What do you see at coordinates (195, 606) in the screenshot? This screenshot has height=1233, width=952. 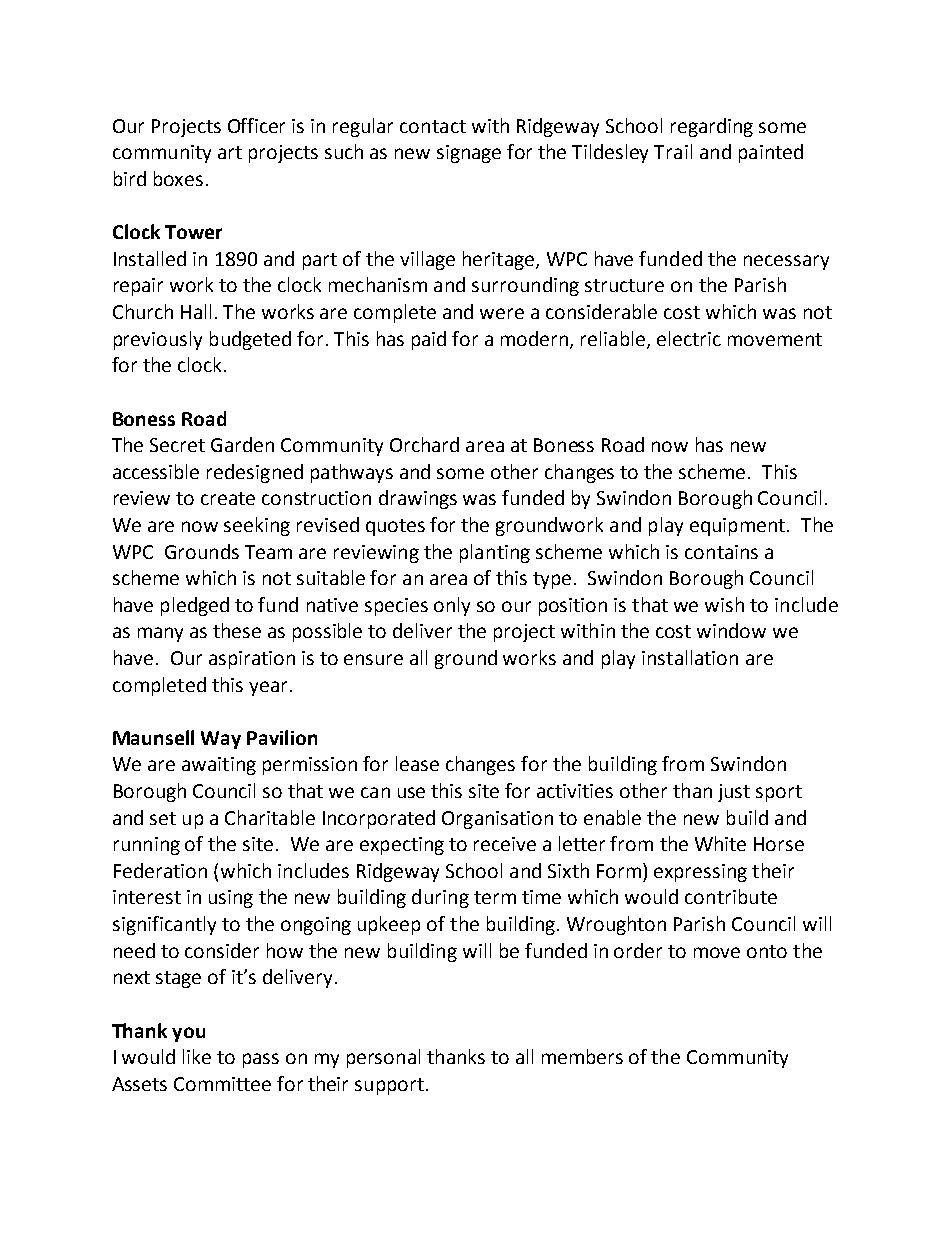 I see `pledged` at bounding box center [195, 606].
